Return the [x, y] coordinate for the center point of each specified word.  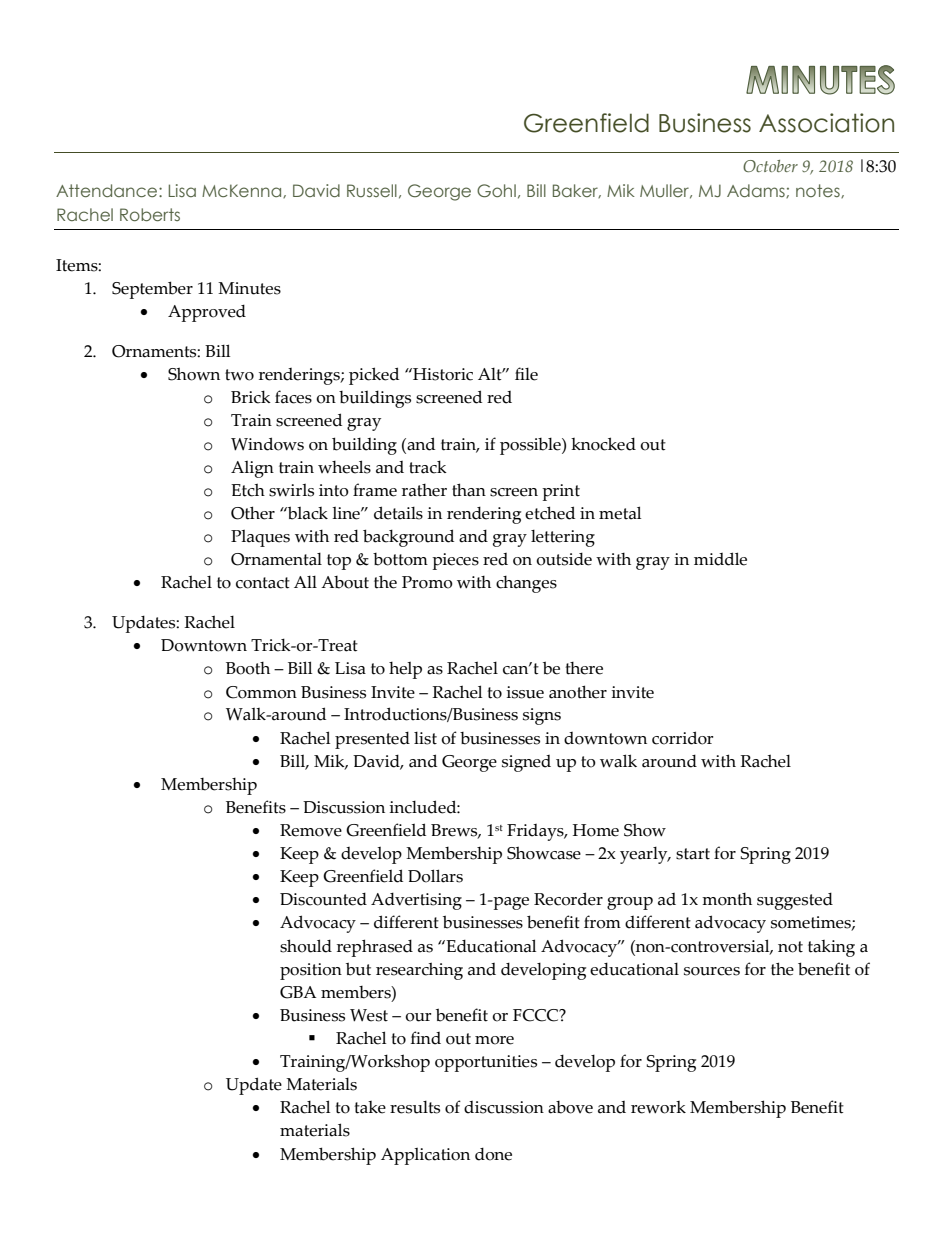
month [727, 899]
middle [720, 559]
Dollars [435, 876]
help [405, 670]
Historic [442, 374]
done [493, 1154]
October [770, 166]
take [370, 1107]
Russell [372, 190]
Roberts [150, 214]
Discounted [323, 899]
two [239, 375]
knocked [603, 444]
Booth [248, 668]
